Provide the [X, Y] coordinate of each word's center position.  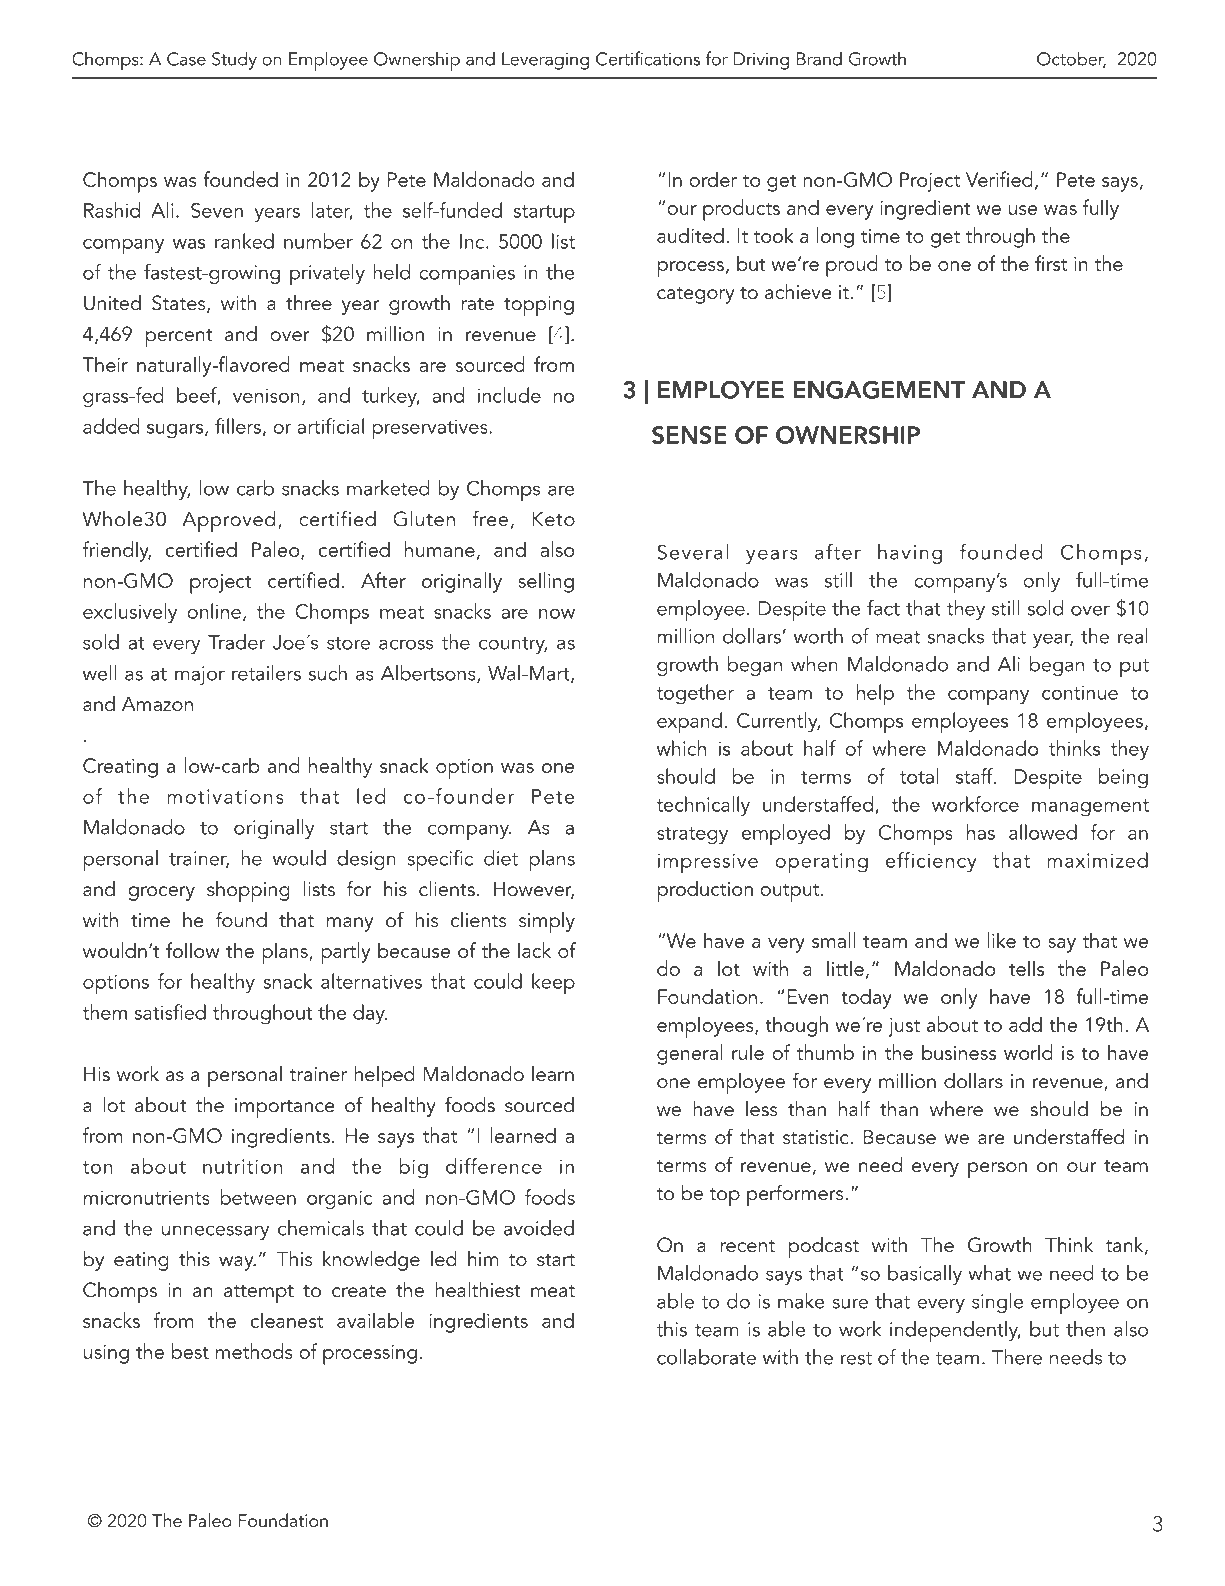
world [1028, 1052]
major [200, 675]
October [1071, 59]
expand [689, 723]
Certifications [648, 58]
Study [234, 60]
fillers [238, 426]
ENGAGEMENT [879, 390]
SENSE [689, 435]
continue [1080, 692]
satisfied [170, 1012]
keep [553, 984]
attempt [259, 1294]
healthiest [478, 1290]
